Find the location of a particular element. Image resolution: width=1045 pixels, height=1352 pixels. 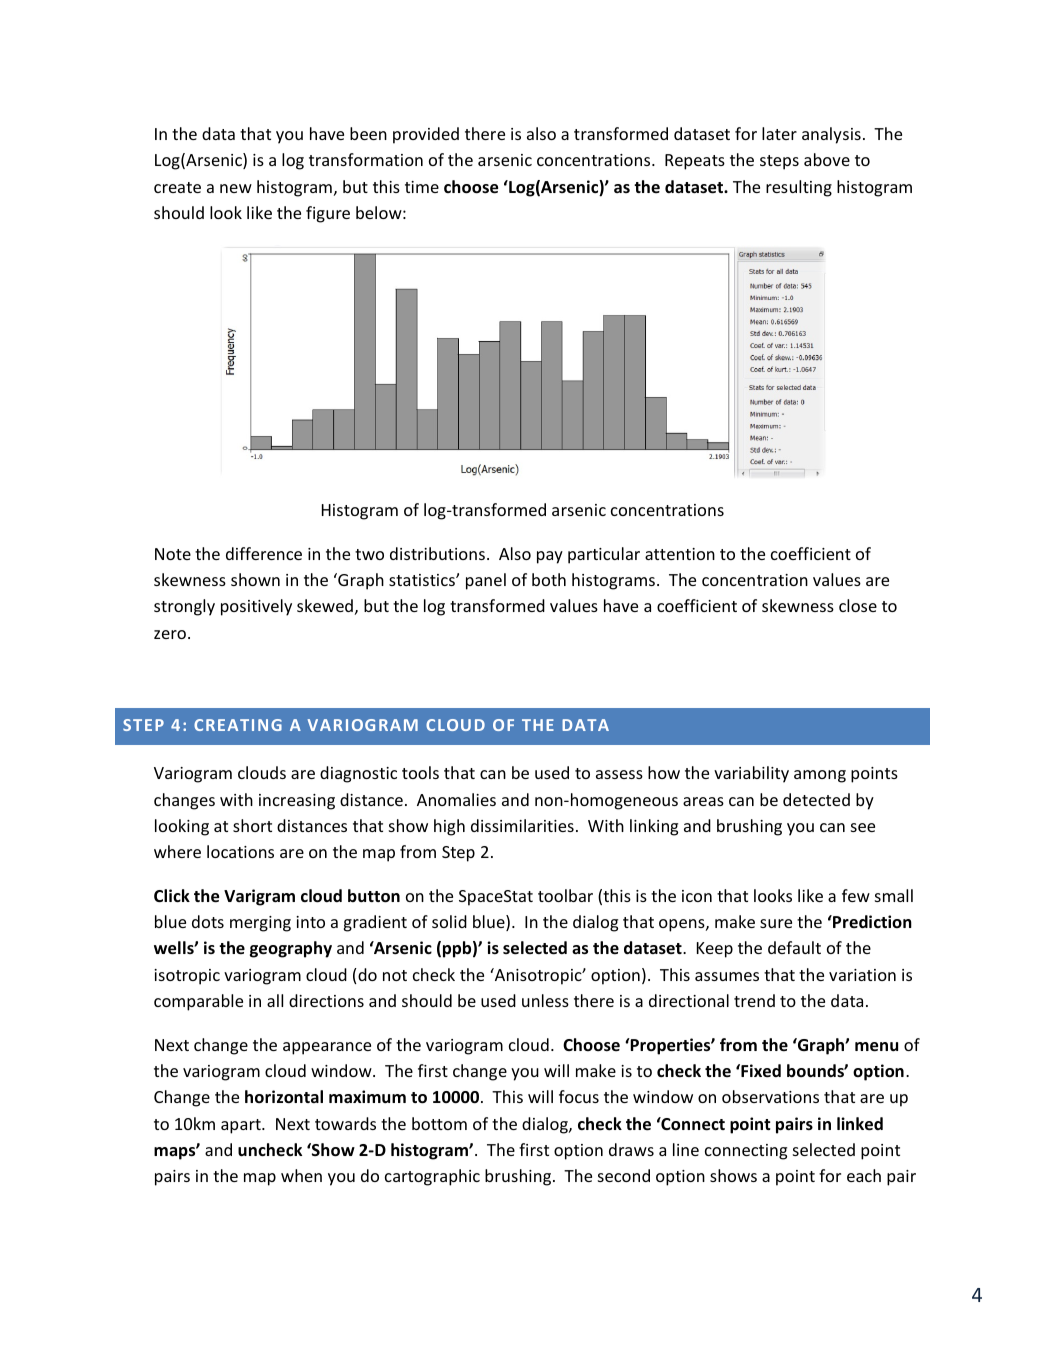

positively is located at coordinates (256, 607).
